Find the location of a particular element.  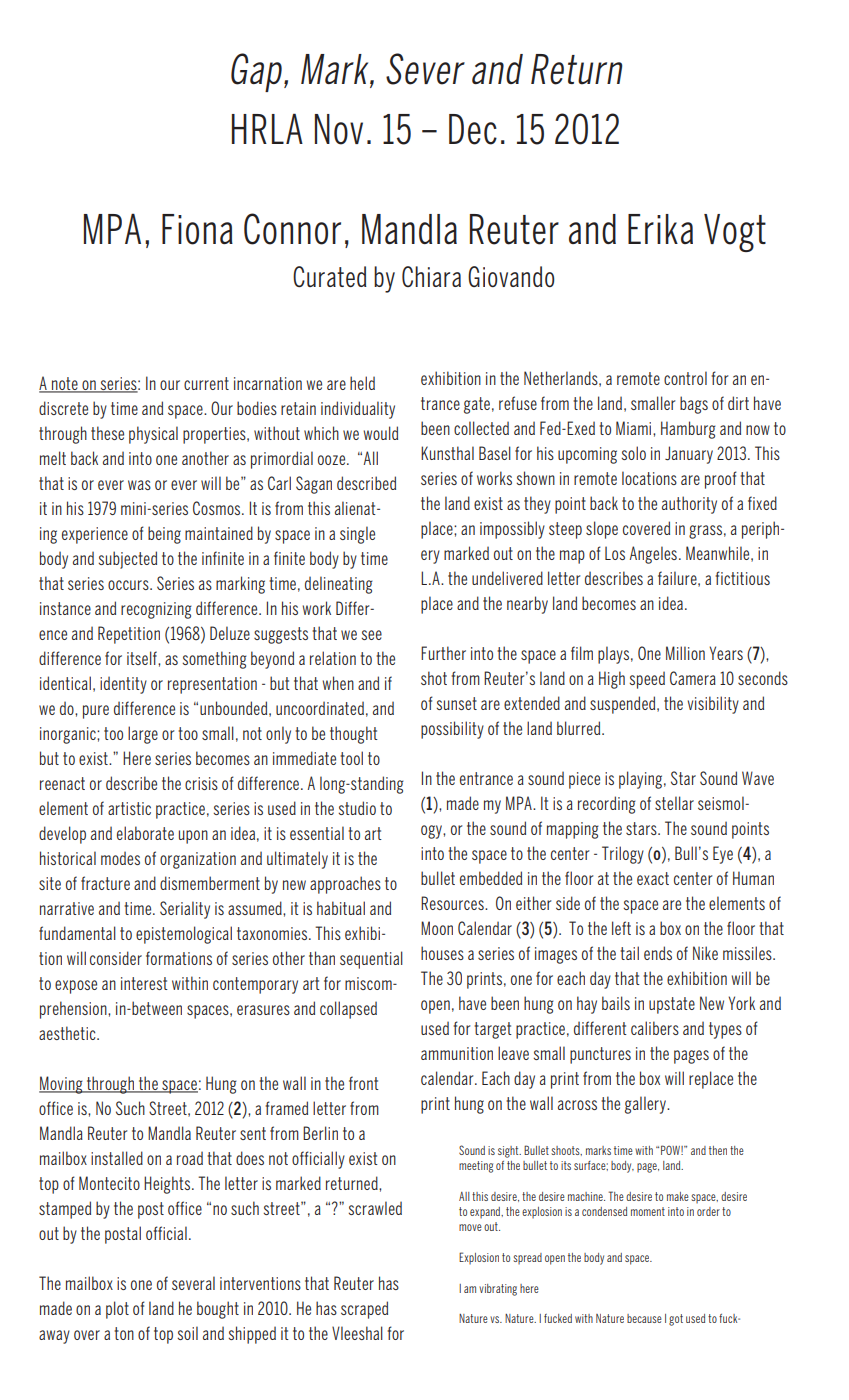

single is located at coordinates (357, 535).
